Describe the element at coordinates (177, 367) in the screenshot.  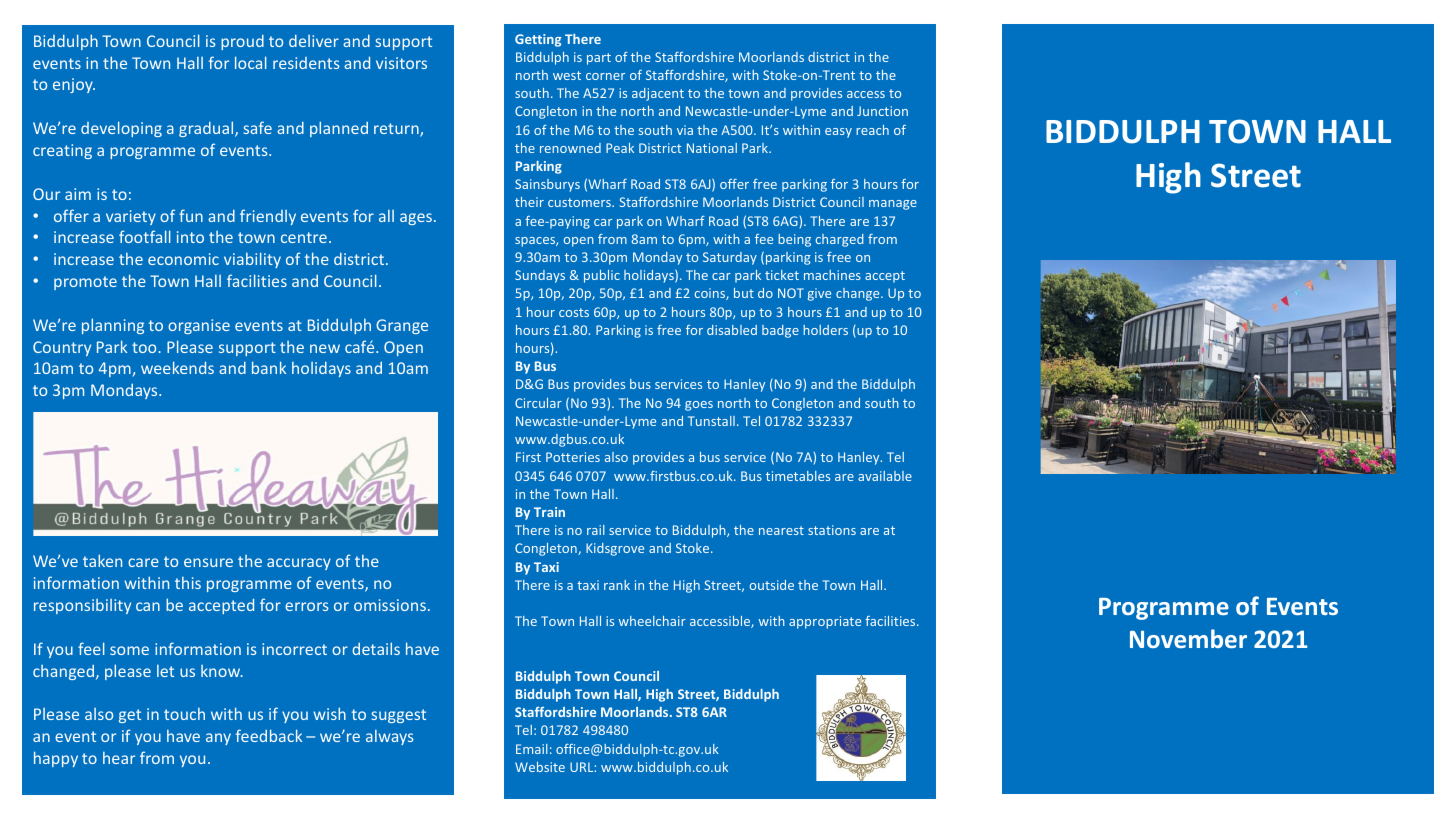
I see `weekends` at that location.
